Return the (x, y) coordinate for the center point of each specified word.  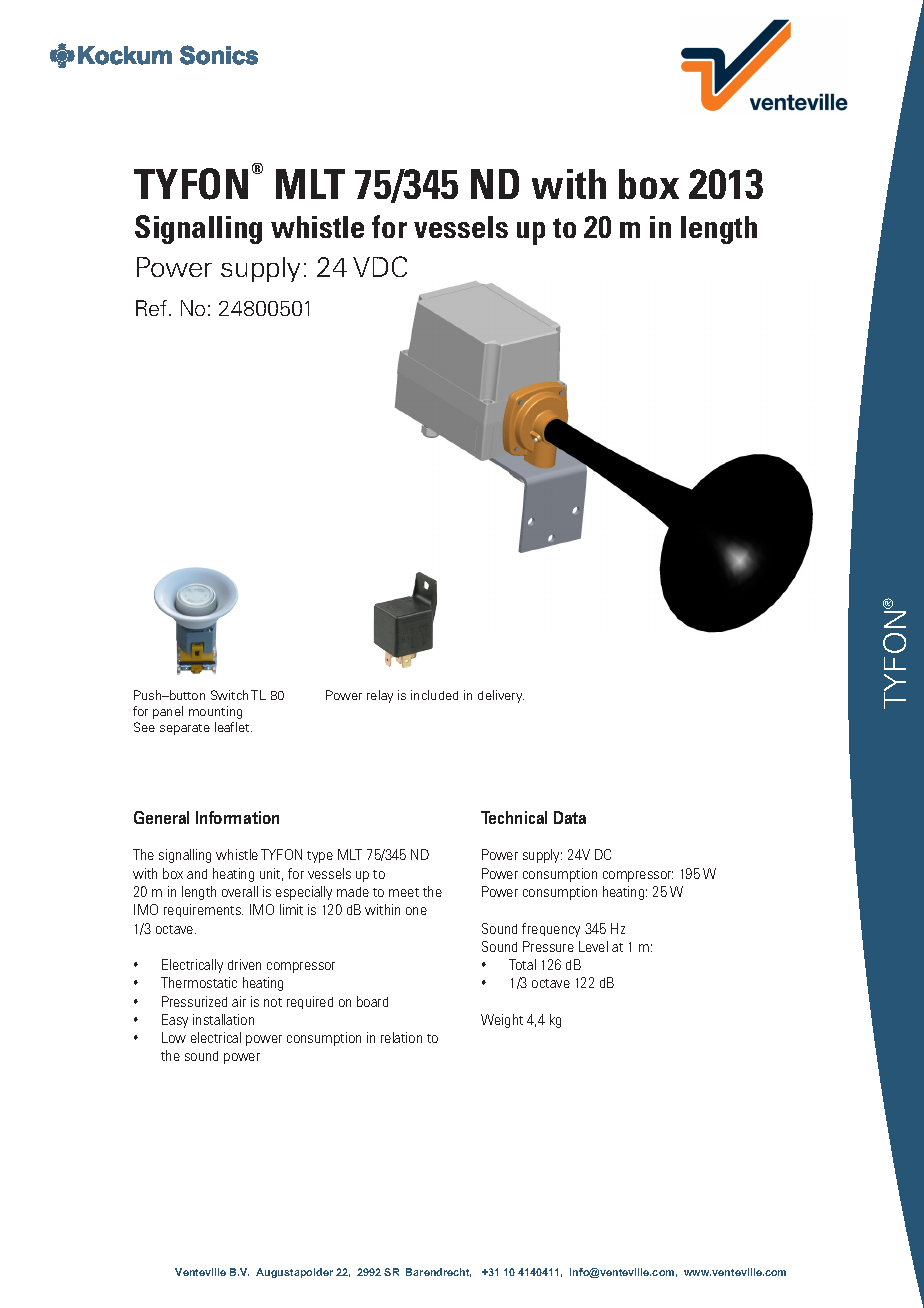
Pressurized (194, 1001)
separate (185, 729)
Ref (153, 308)
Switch (229, 695)
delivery (501, 696)
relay (380, 696)
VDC (380, 266)
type (320, 857)
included (434, 695)
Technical (514, 817)
